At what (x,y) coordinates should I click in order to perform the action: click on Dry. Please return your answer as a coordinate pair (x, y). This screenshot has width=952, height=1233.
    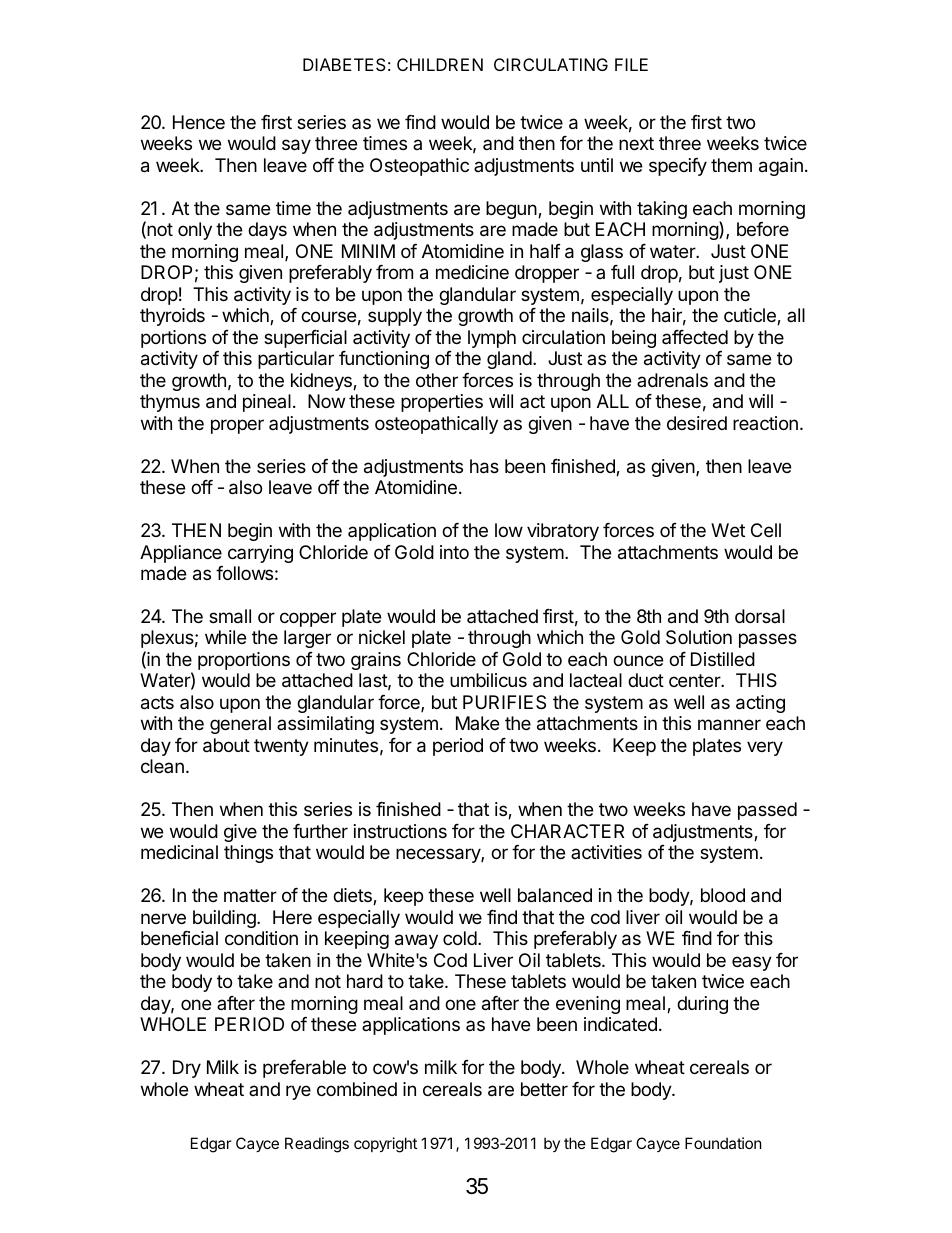
    Looking at the image, I should click on (187, 1069).
